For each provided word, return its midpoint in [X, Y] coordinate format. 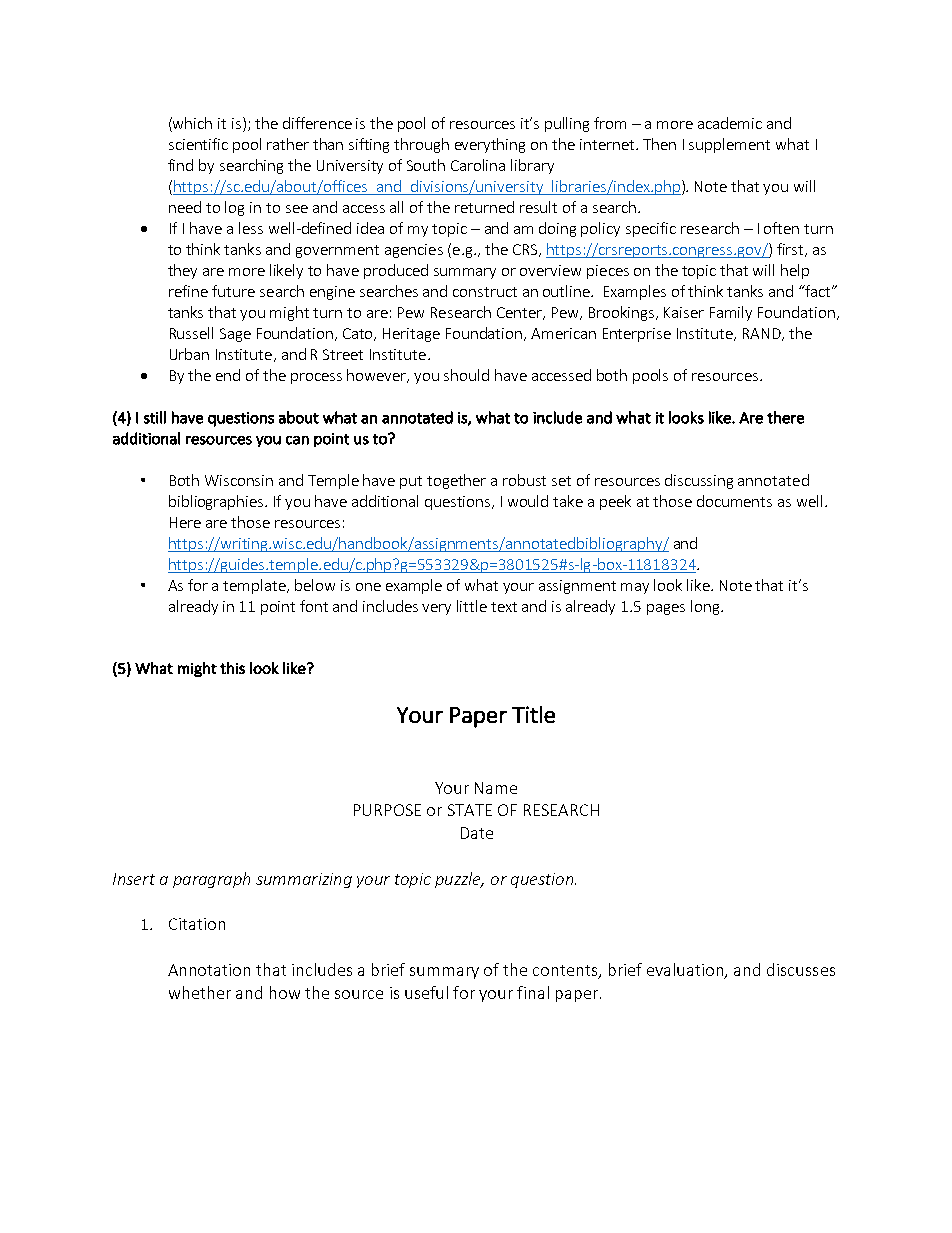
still [155, 417]
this [232, 668]
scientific [198, 144]
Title [533, 714]
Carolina [478, 165]
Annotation [209, 970]
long [705, 607]
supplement [729, 145]
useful [426, 992]
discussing [699, 481]
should [466, 375]
